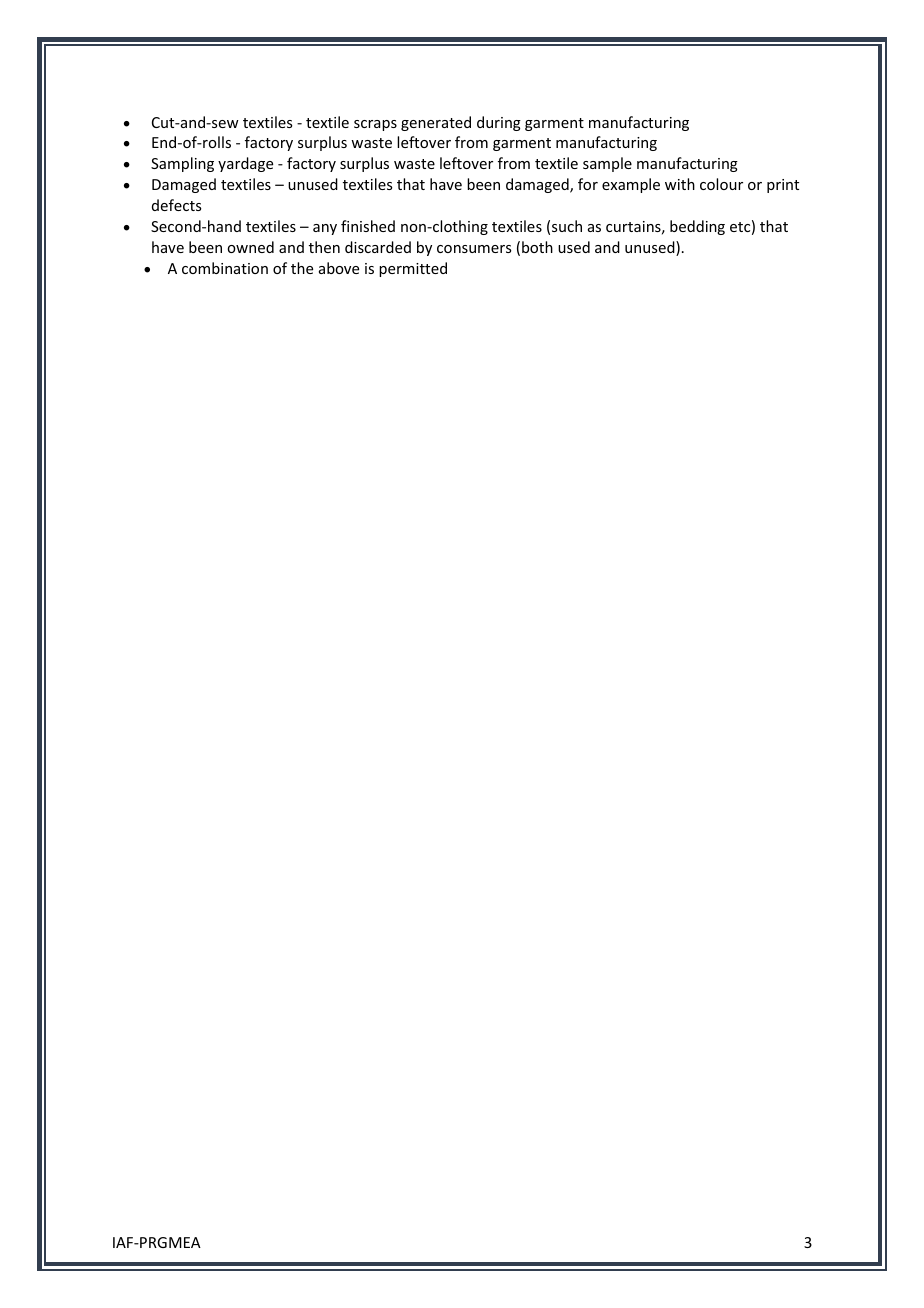  Describe the element at coordinates (436, 123) in the screenshot. I see `generated` at that location.
